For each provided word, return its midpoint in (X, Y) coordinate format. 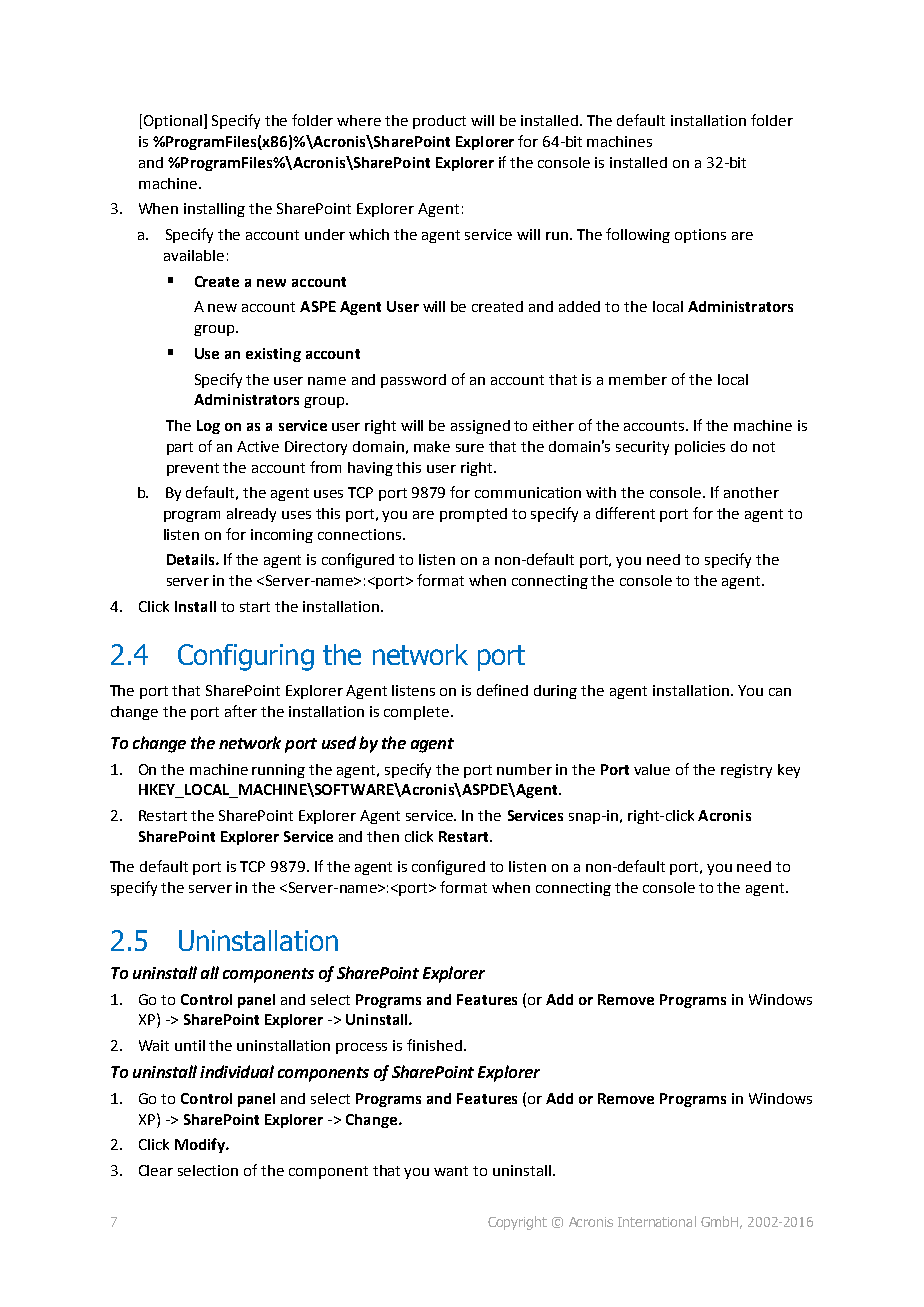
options (700, 236)
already (251, 515)
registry (746, 771)
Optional (174, 121)
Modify (201, 1145)
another (751, 492)
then (383, 836)
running (278, 771)
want (451, 1171)
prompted (473, 515)
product (439, 122)
